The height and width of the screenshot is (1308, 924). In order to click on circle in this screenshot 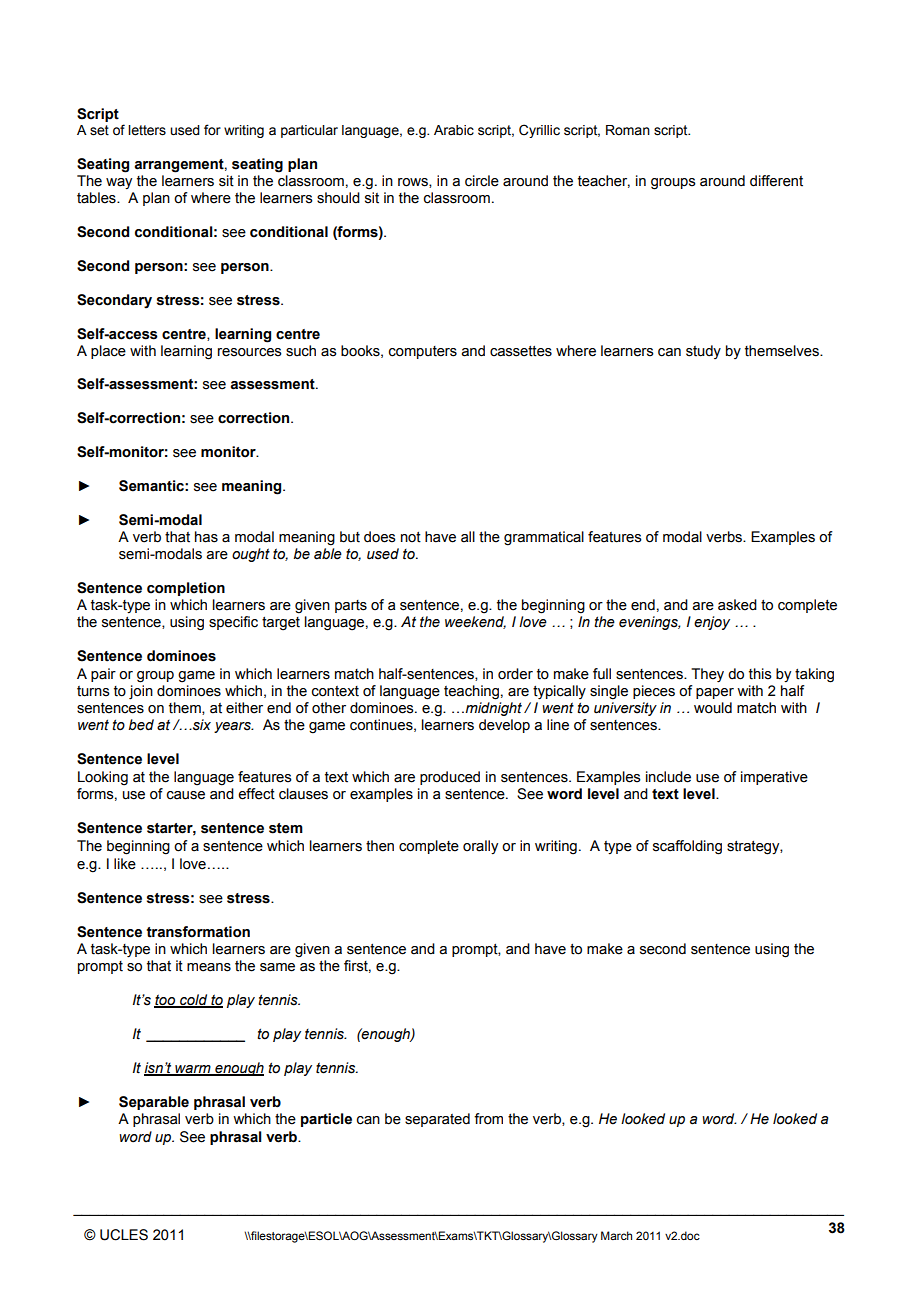, I will do `click(482, 181)`.
